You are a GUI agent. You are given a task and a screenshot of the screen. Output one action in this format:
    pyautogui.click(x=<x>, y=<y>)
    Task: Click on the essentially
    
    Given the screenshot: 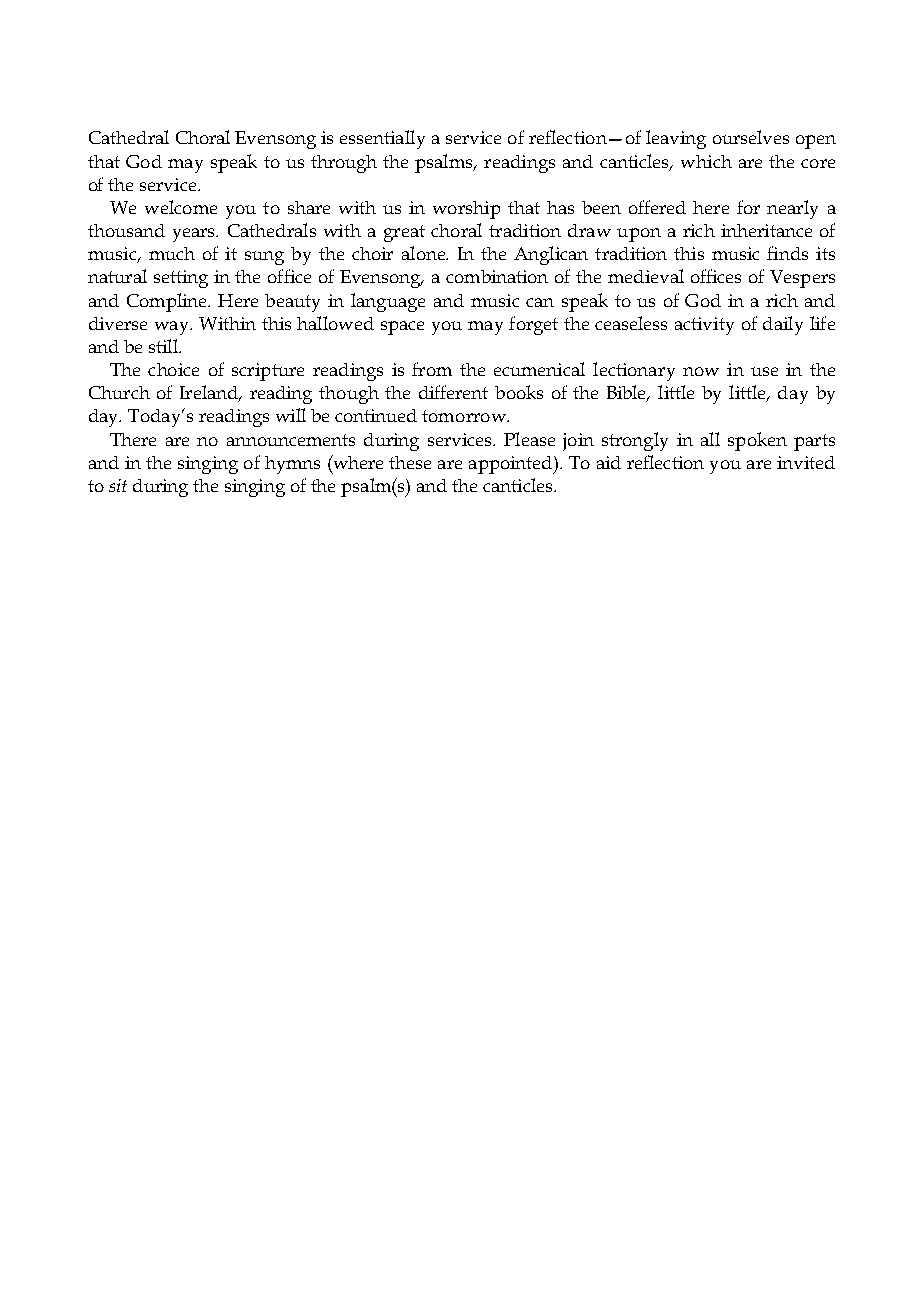 What is the action you would take?
    pyautogui.click(x=382, y=139)
